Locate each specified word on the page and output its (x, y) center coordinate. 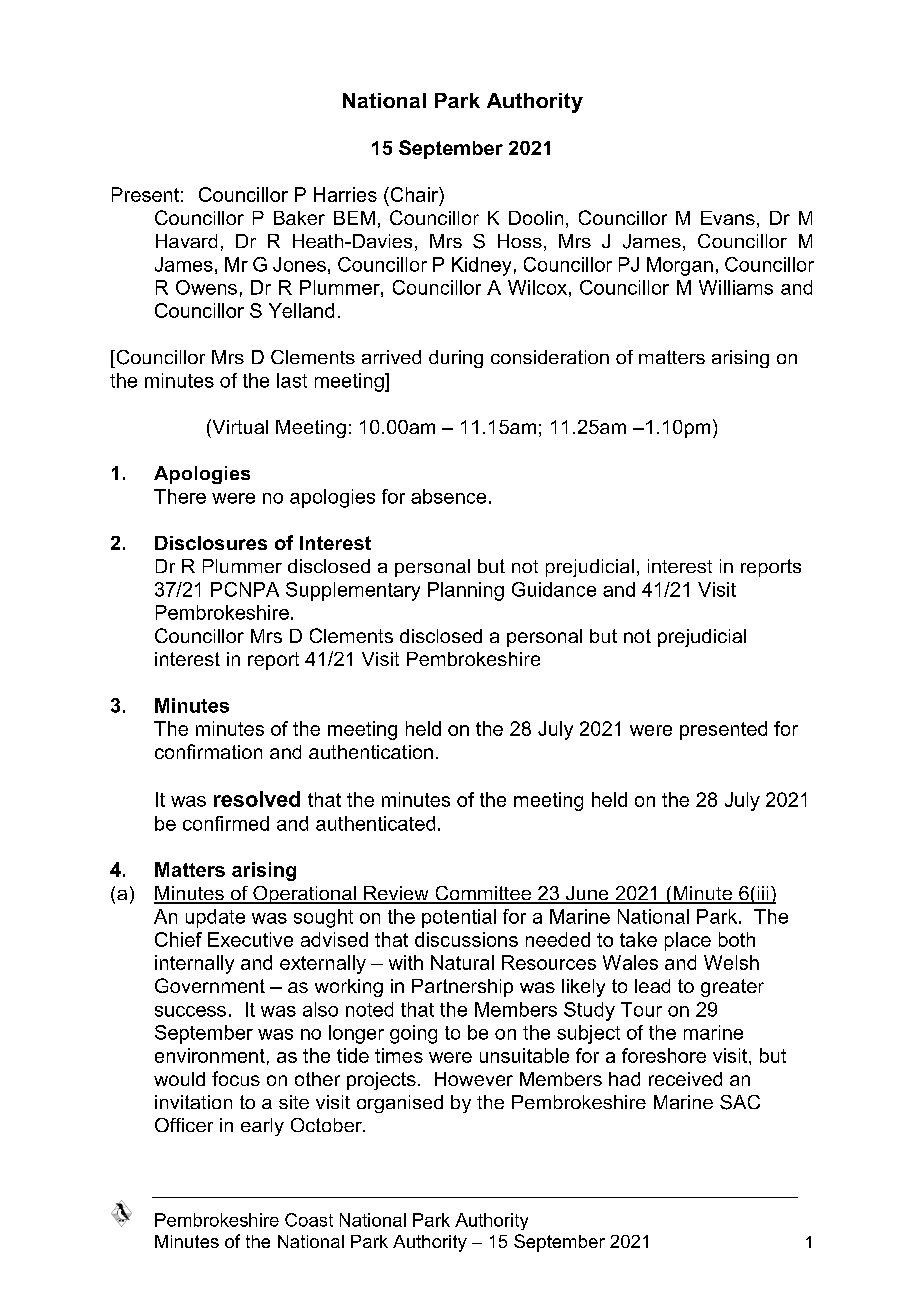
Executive (250, 939)
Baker (299, 218)
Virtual (239, 426)
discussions (466, 939)
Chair (414, 194)
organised (400, 1104)
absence (448, 496)
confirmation (208, 751)
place (688, 941)
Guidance (554, 589)
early (262, 1127)
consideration (550, 357)
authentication (371, 752)
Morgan (680, 266)
